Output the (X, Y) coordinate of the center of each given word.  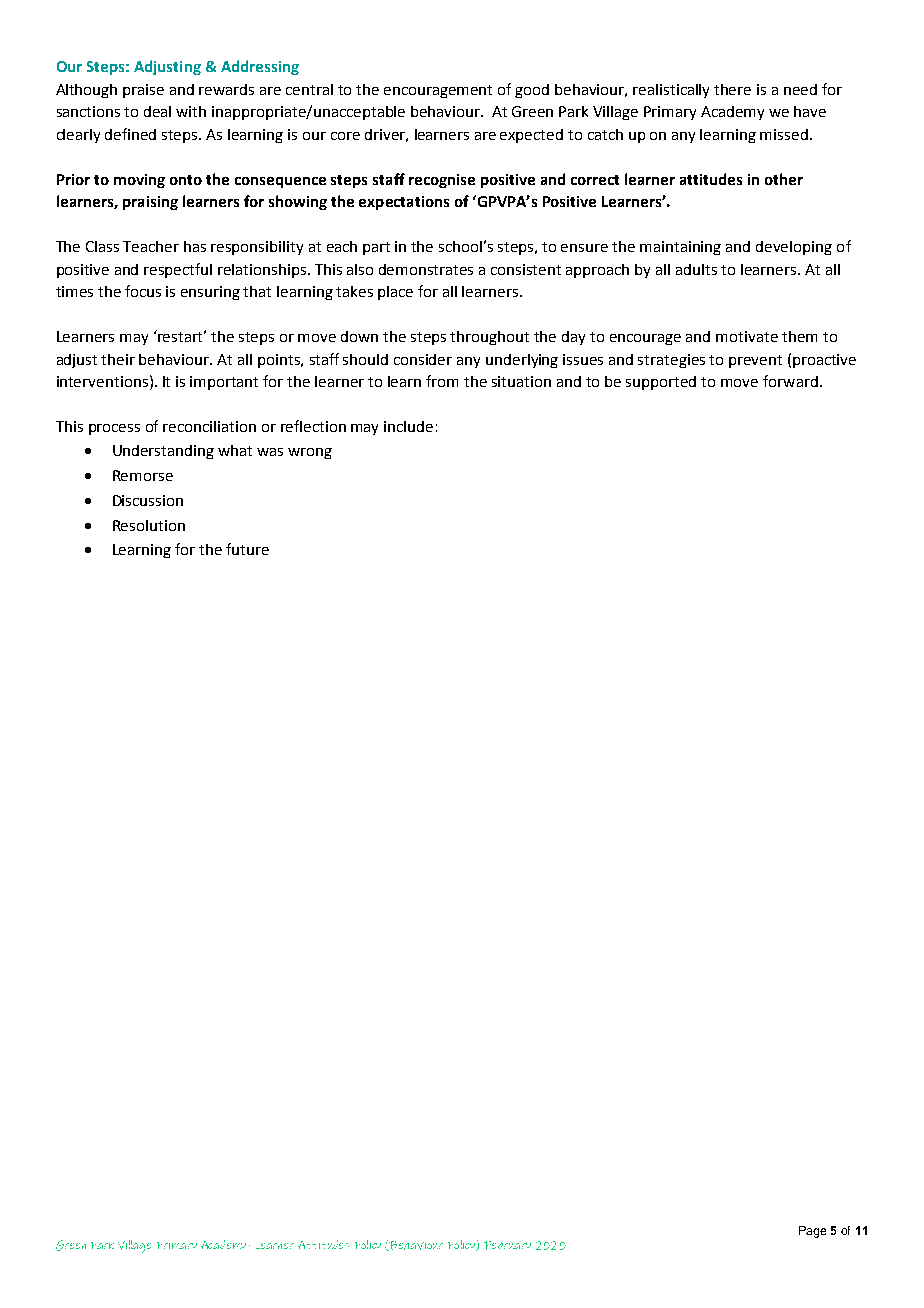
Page (812, 1232)
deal (157, 111)
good (532, 91)
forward (790, 381)
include (408, 426)
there (732, 89)
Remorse (143, 475)
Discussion (148, 500)
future (247, 549)
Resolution (149, 525)
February (507, 1245)
